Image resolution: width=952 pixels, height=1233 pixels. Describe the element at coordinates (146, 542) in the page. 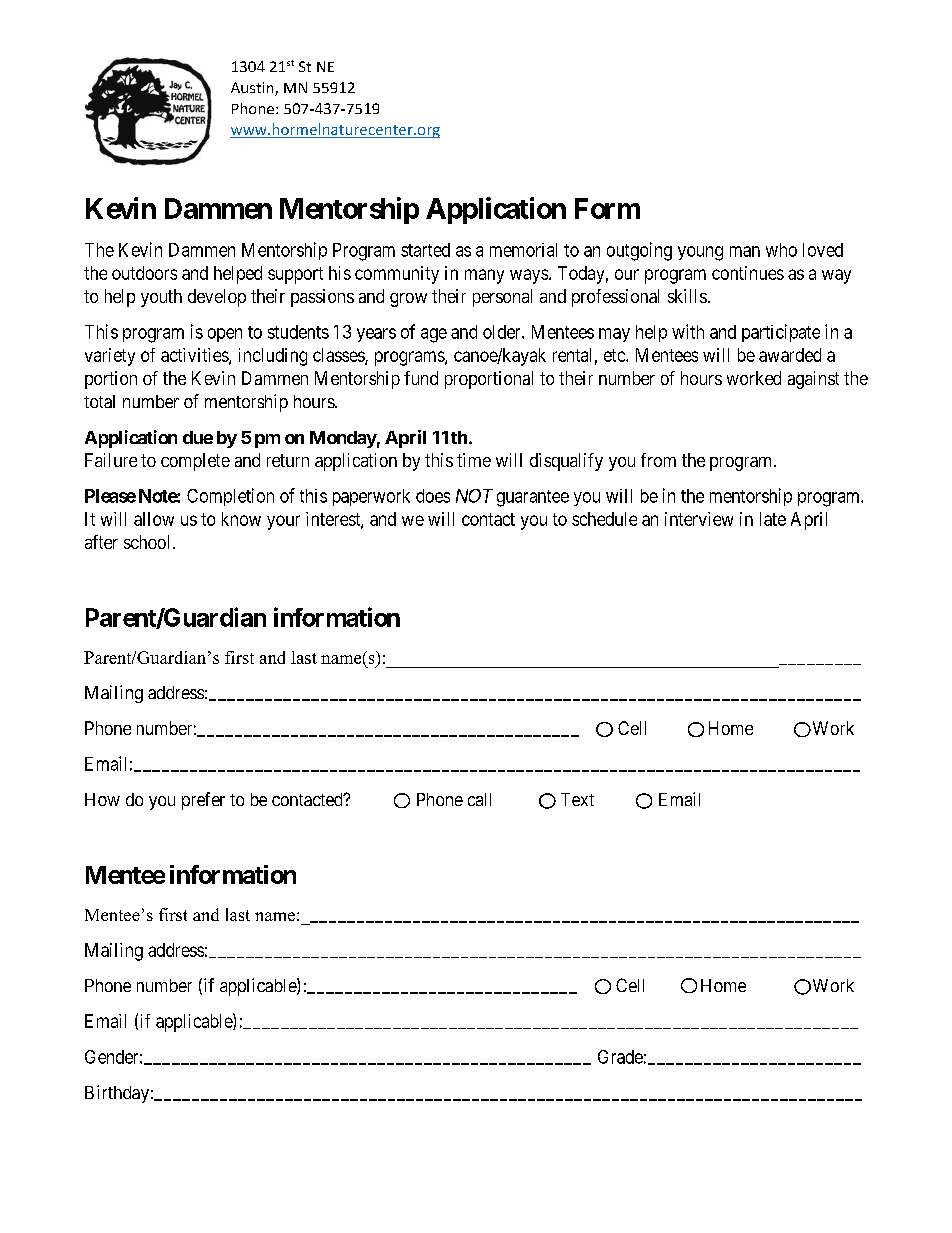

I see `school` at that location.
